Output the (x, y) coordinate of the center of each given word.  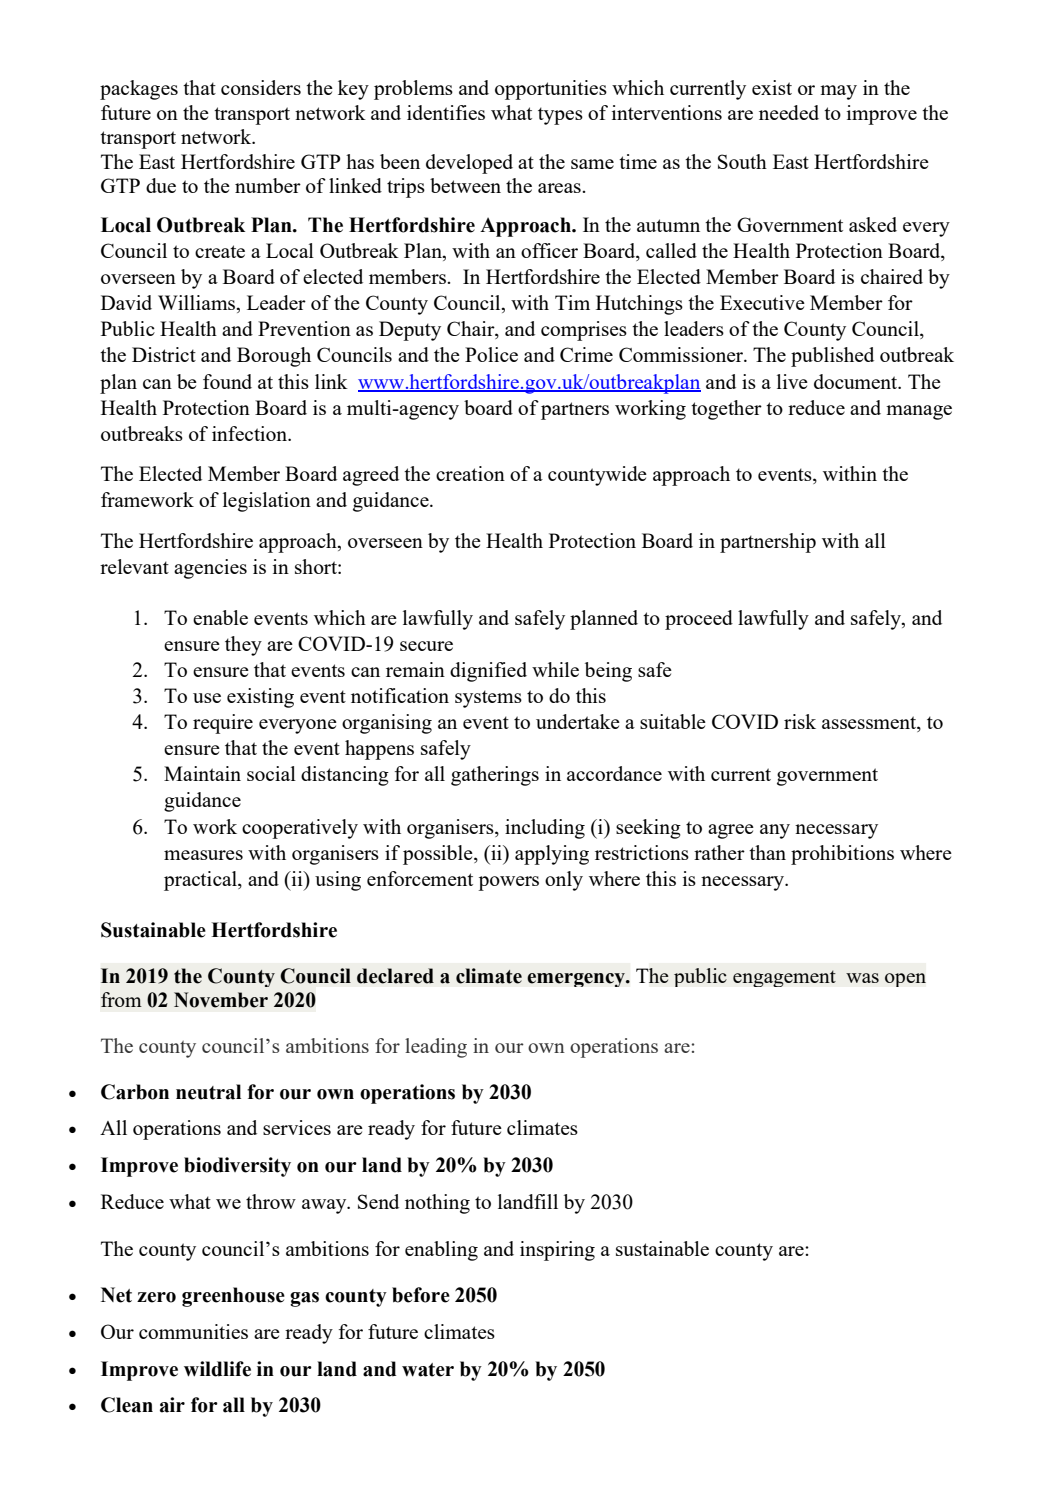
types (560, 116)
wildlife (217, 1369)
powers (508, 883)
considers (261, 87)
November (221, 1000)
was (862, 978)
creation (470, 473)
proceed (699, 620)
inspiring (557, 1251)
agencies (210, 569)
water (428, 1370)
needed (789, 112)
